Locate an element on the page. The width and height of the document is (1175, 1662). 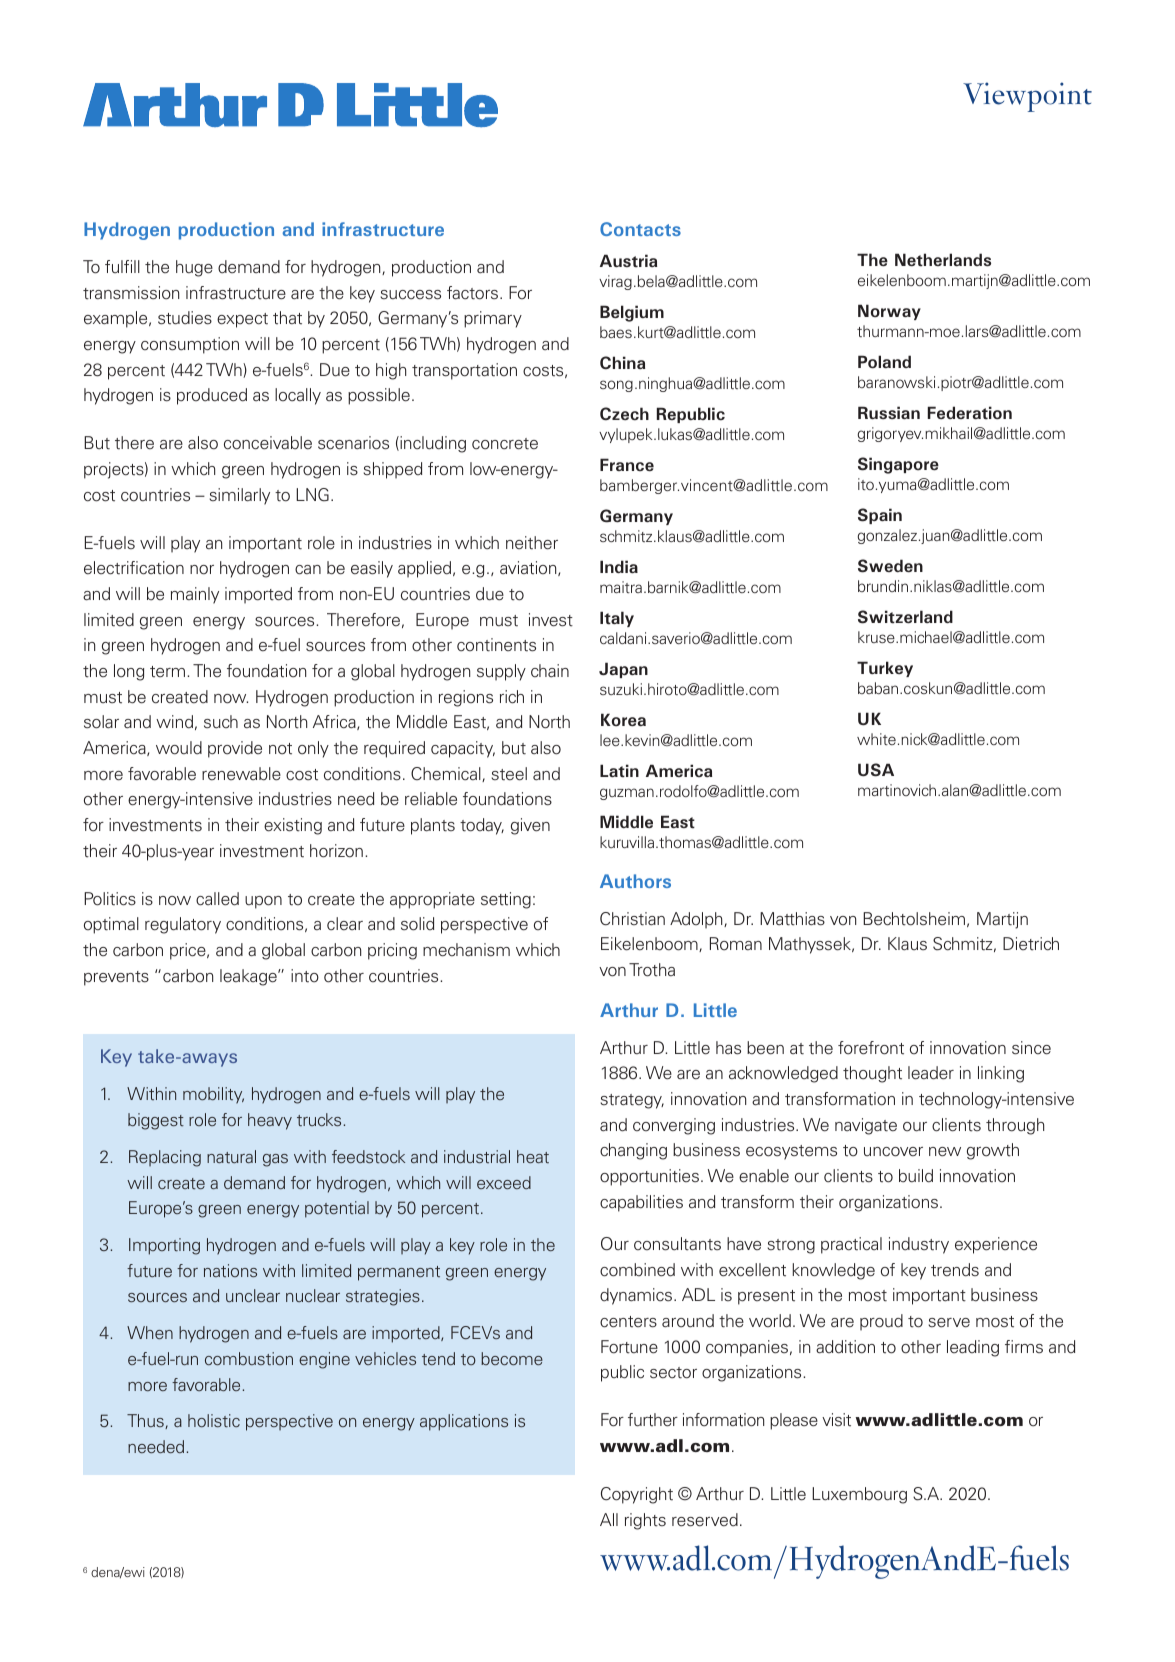
France is located at coordinates (627, 464).
